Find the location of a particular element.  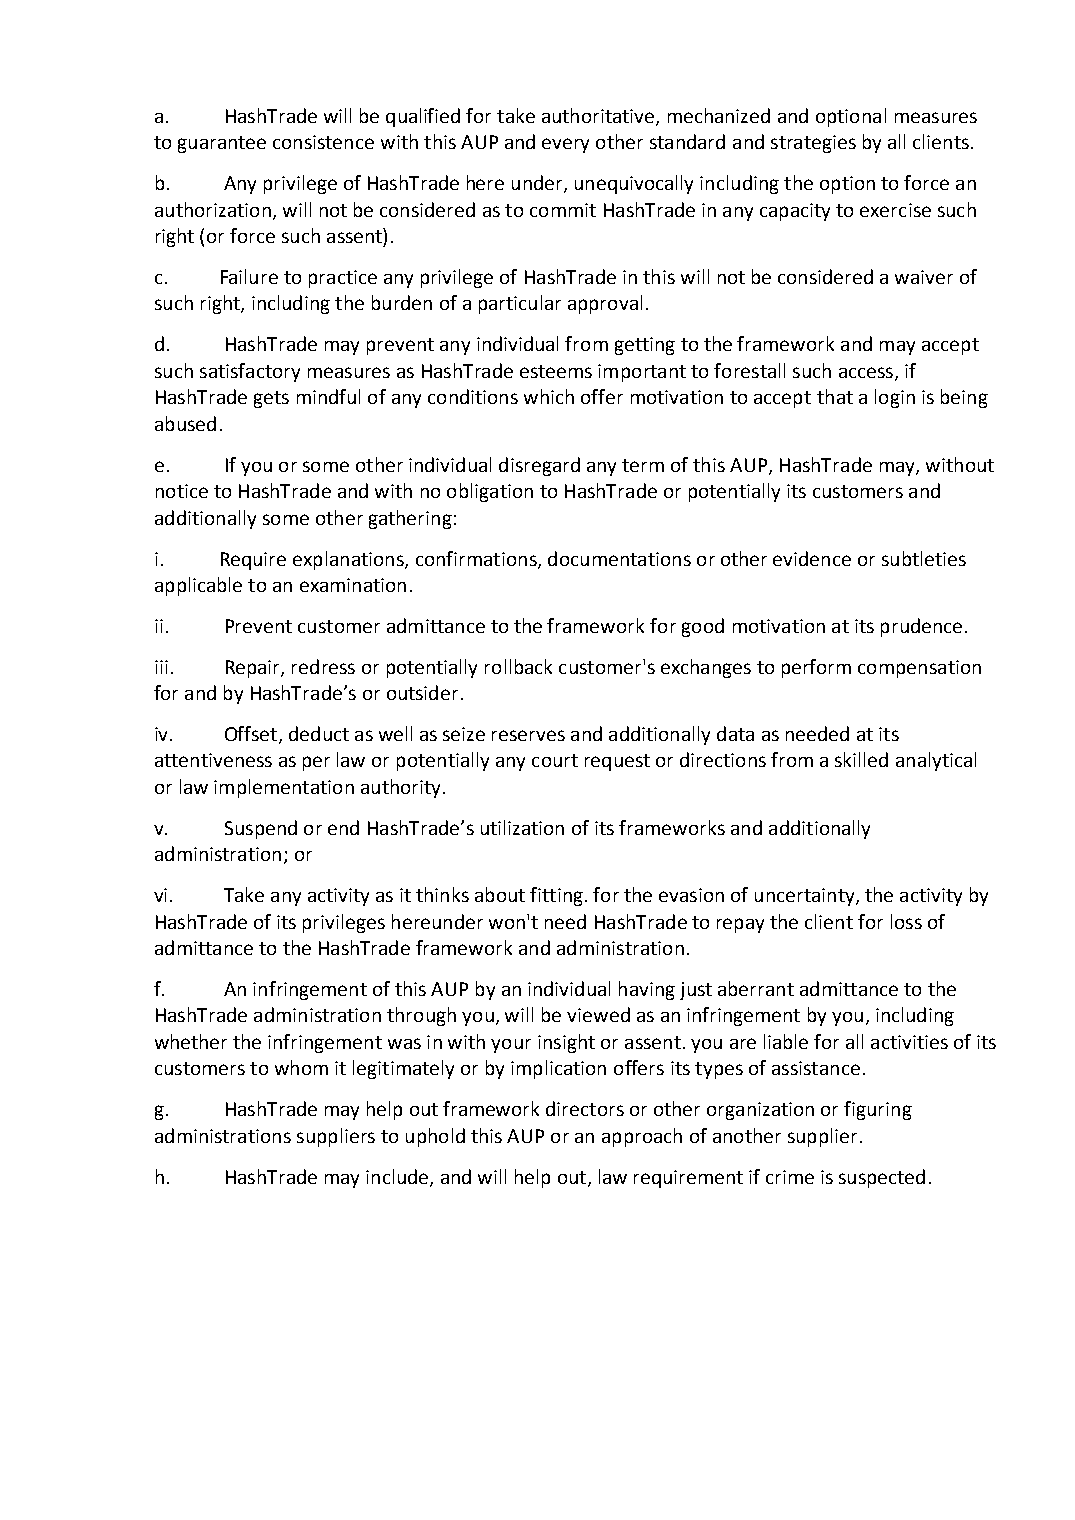

login is located at coordinates (895, 398).
